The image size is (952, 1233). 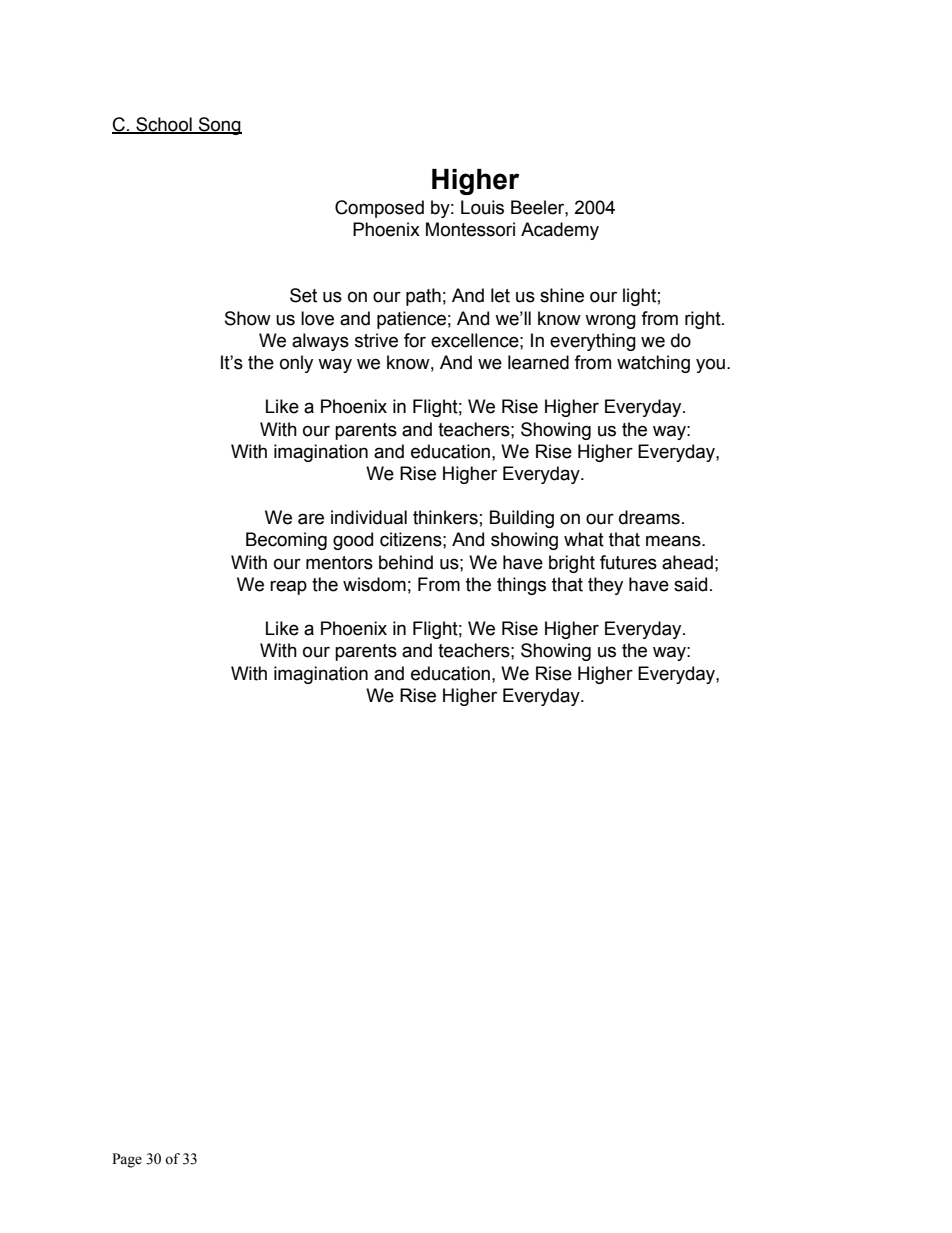 What do you see at coordinates (374, 584) in the screenshot?
I see `wisdom` at bounding box center [374, 584].
